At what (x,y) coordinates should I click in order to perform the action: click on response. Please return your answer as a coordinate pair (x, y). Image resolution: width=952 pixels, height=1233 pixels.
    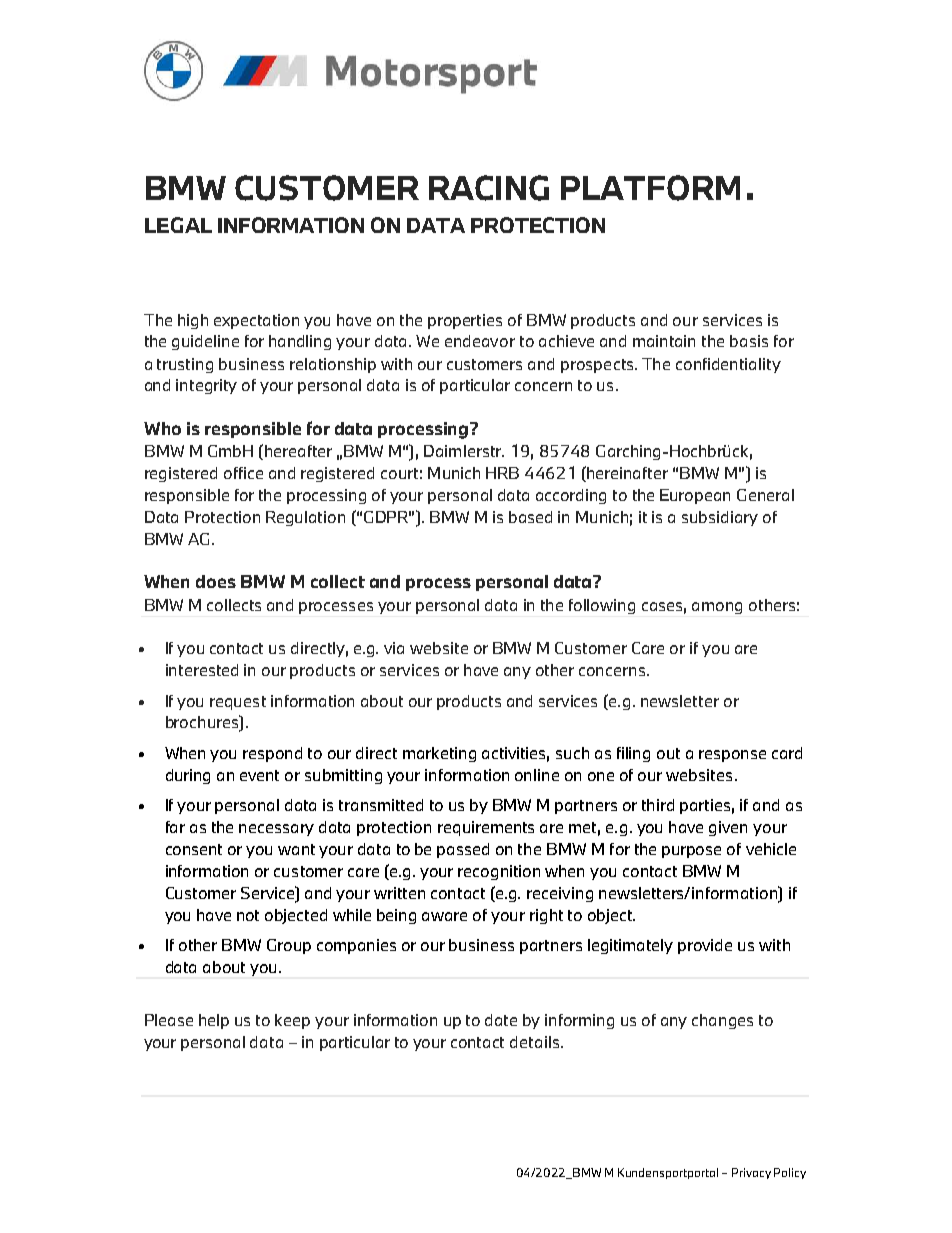
    Looking at the image, I should click on (732, 756).
